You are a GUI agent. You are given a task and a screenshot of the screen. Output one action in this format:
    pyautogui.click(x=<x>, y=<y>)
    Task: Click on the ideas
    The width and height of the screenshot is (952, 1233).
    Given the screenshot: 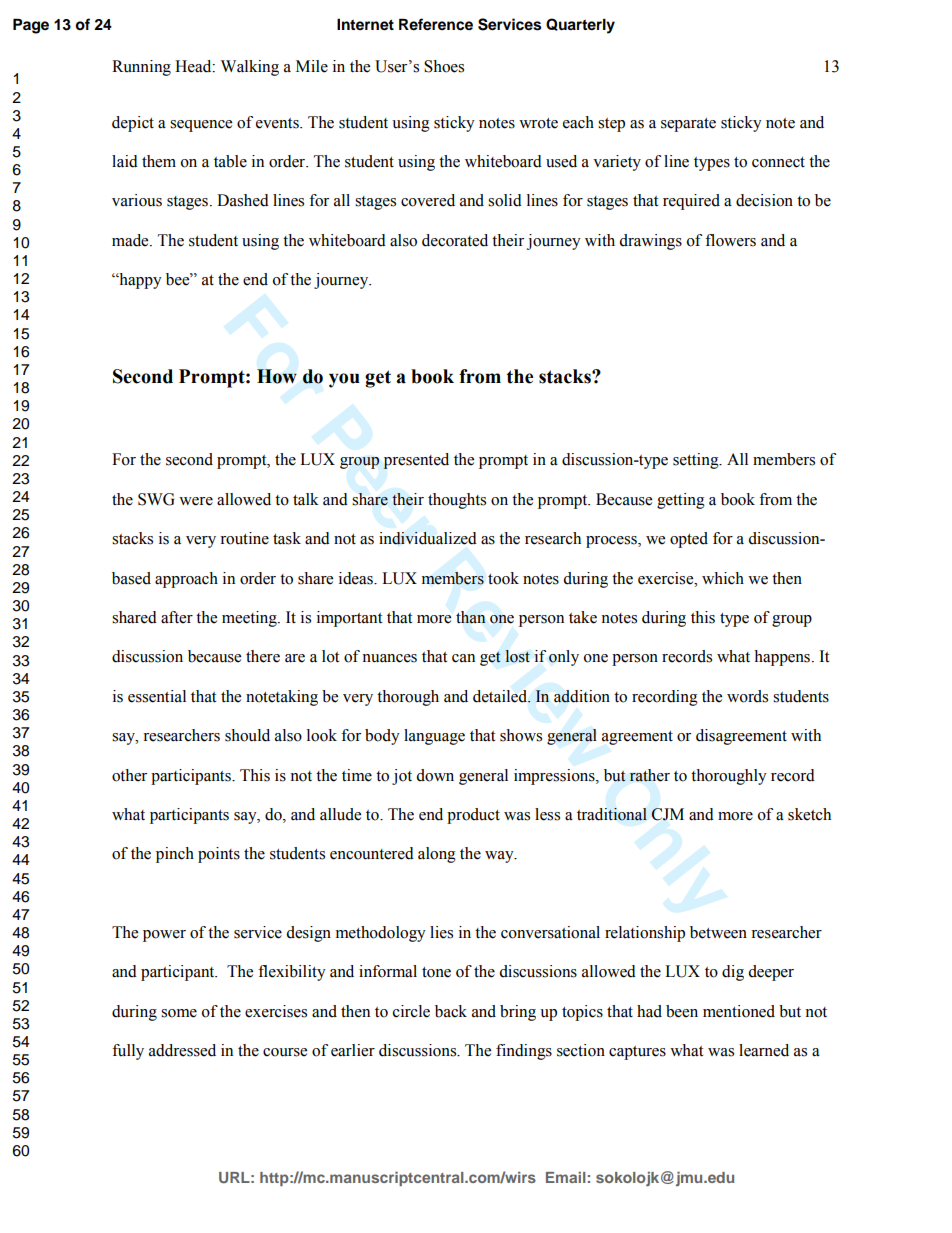 What is the action you would take?
    pyautogui.click(x=357, y=578)
